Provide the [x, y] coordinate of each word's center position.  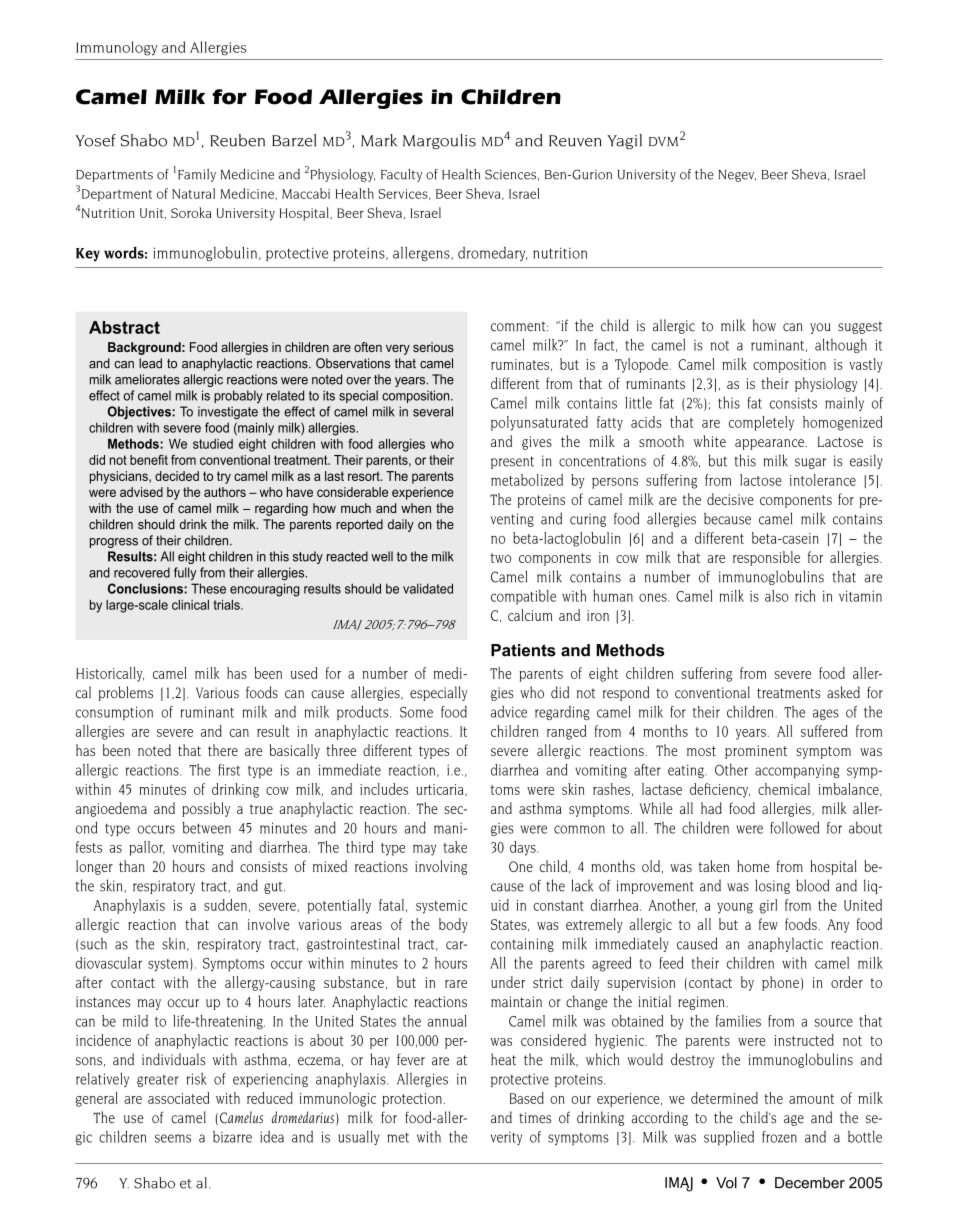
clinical [190, 605]
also [777, 596]
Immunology [117, 48]
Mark [379, 140]
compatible [523, 597]
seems [173, 1138]
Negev [737, 176]
